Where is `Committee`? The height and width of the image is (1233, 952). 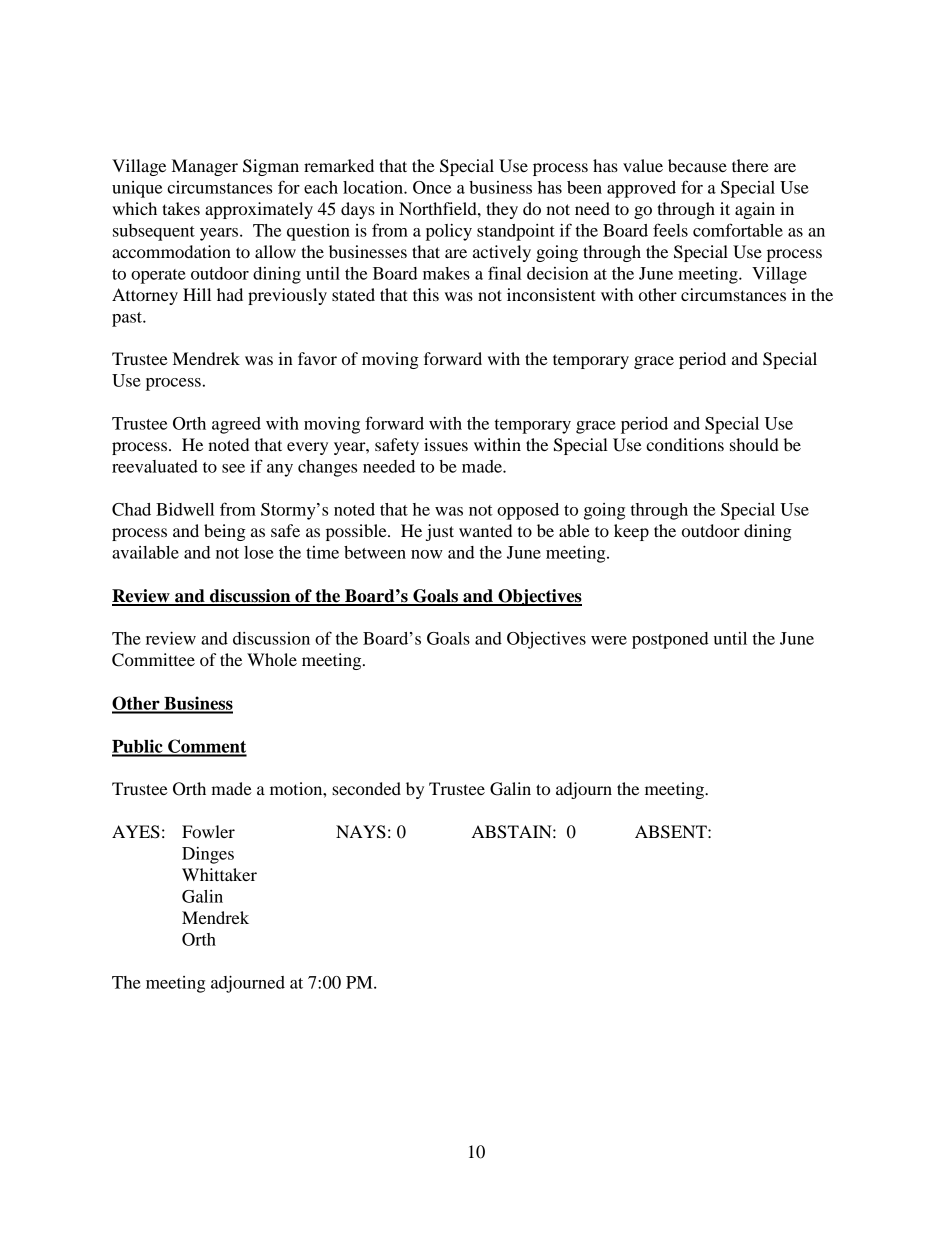
Committee is located at coordinates (153, 660).
